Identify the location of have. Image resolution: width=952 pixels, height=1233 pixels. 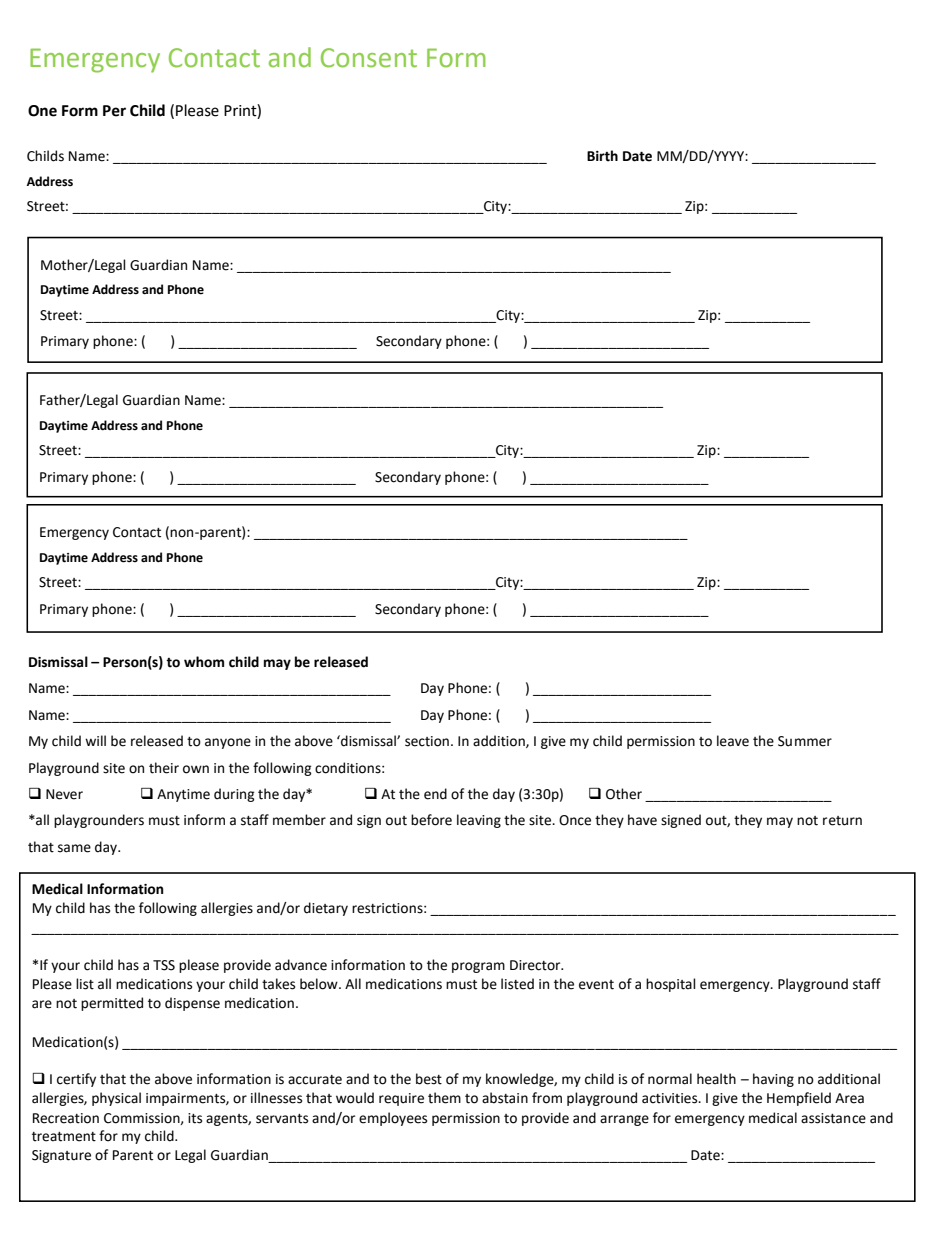
(642, 820).
